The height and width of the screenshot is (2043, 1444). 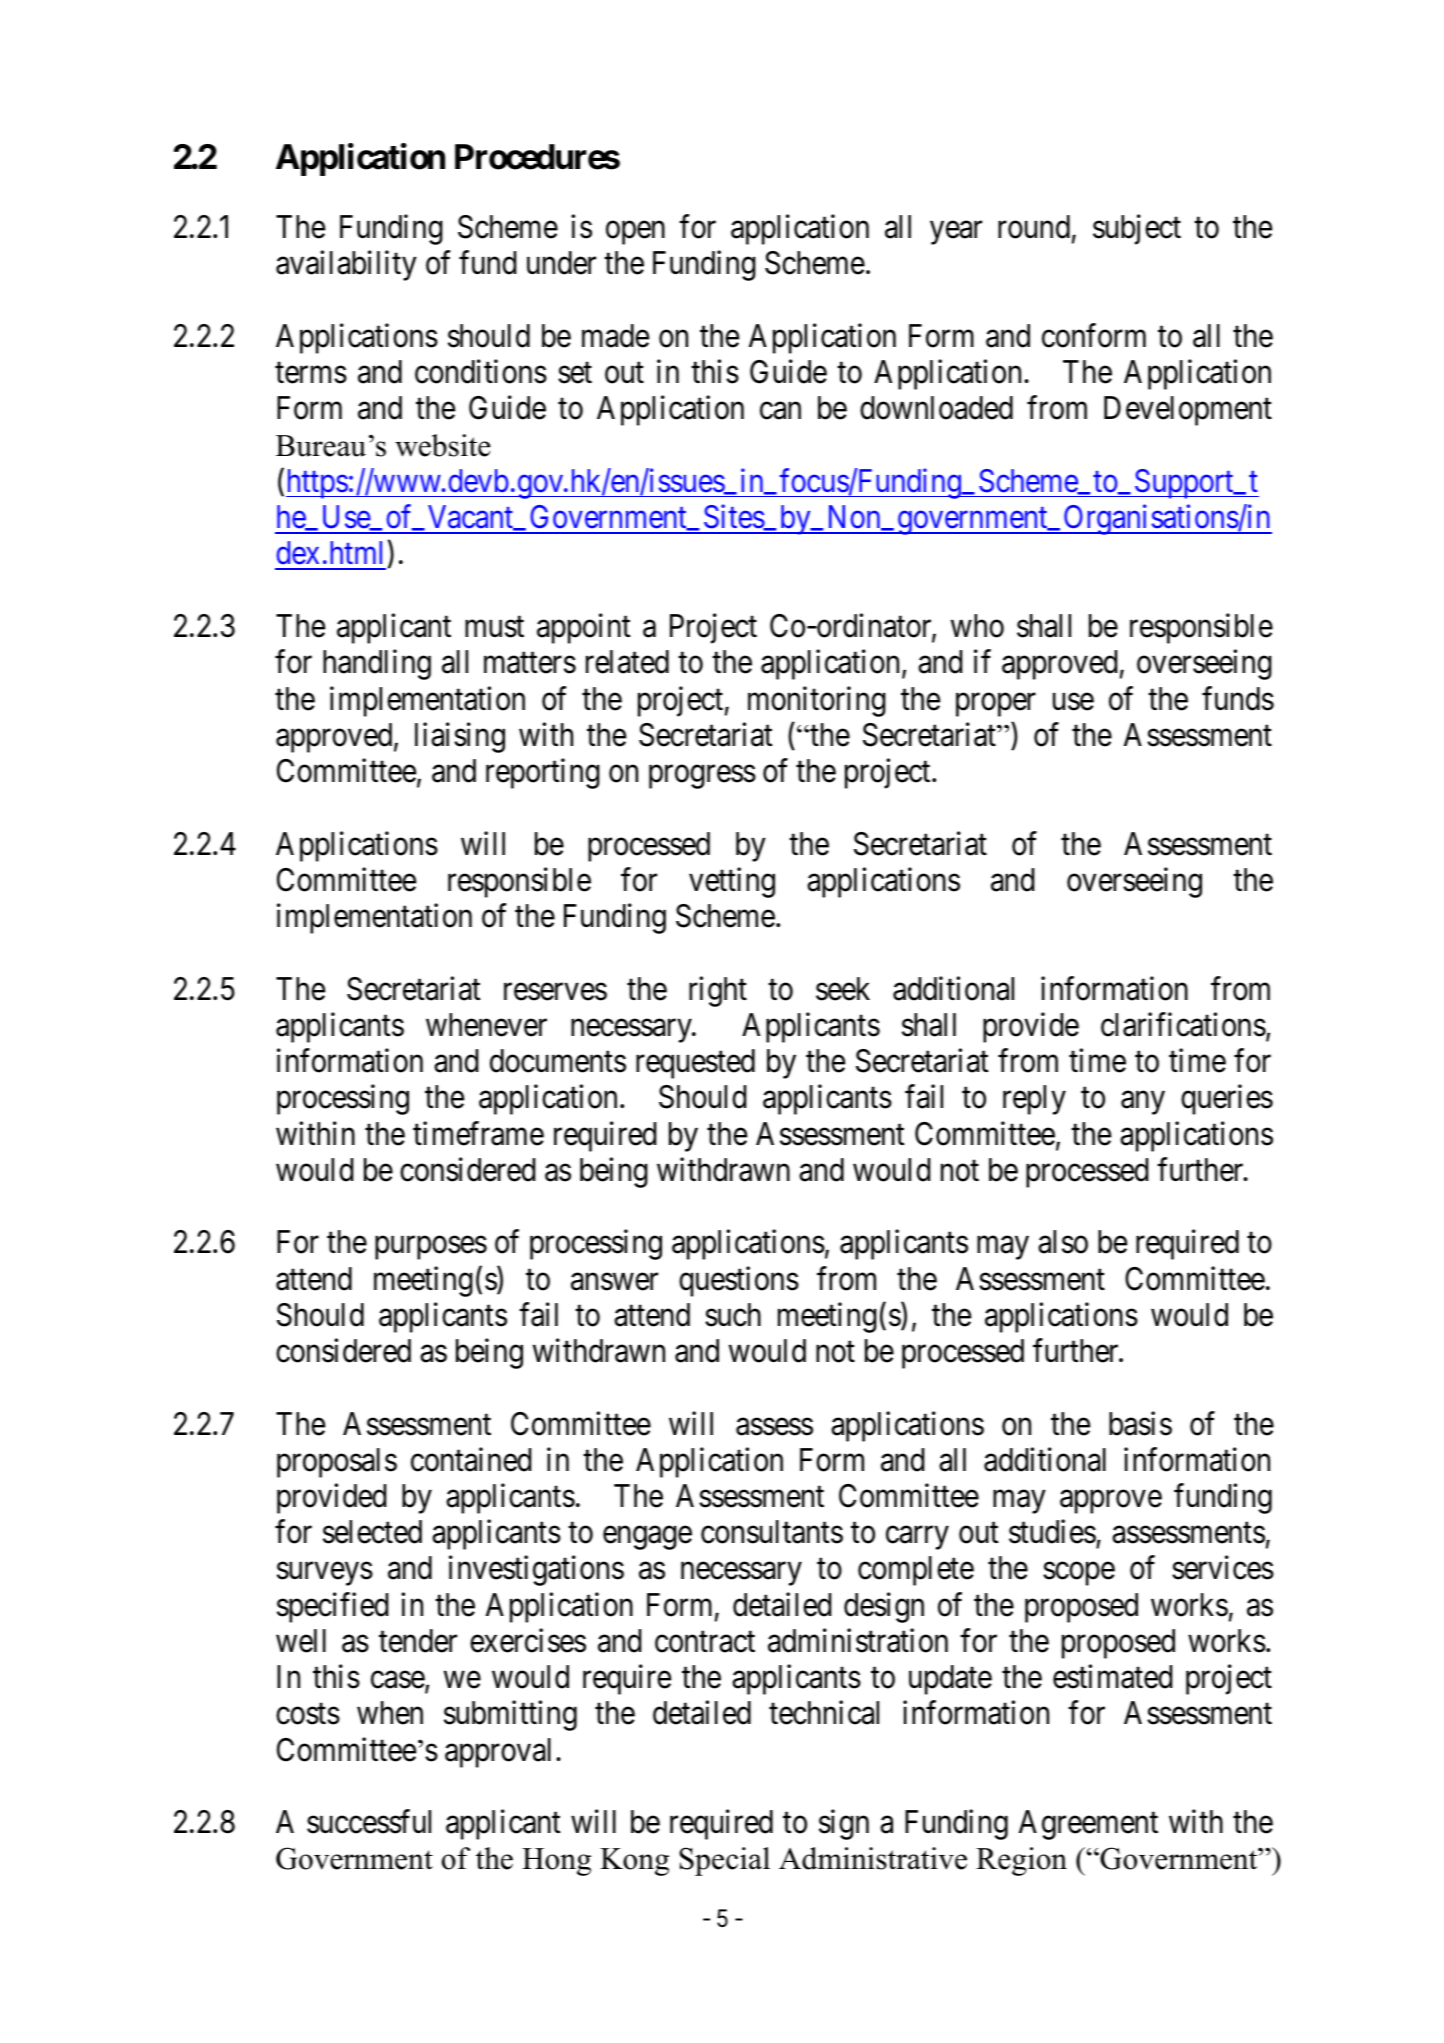 I want to click on contained, so click(x=471, y=1459).
